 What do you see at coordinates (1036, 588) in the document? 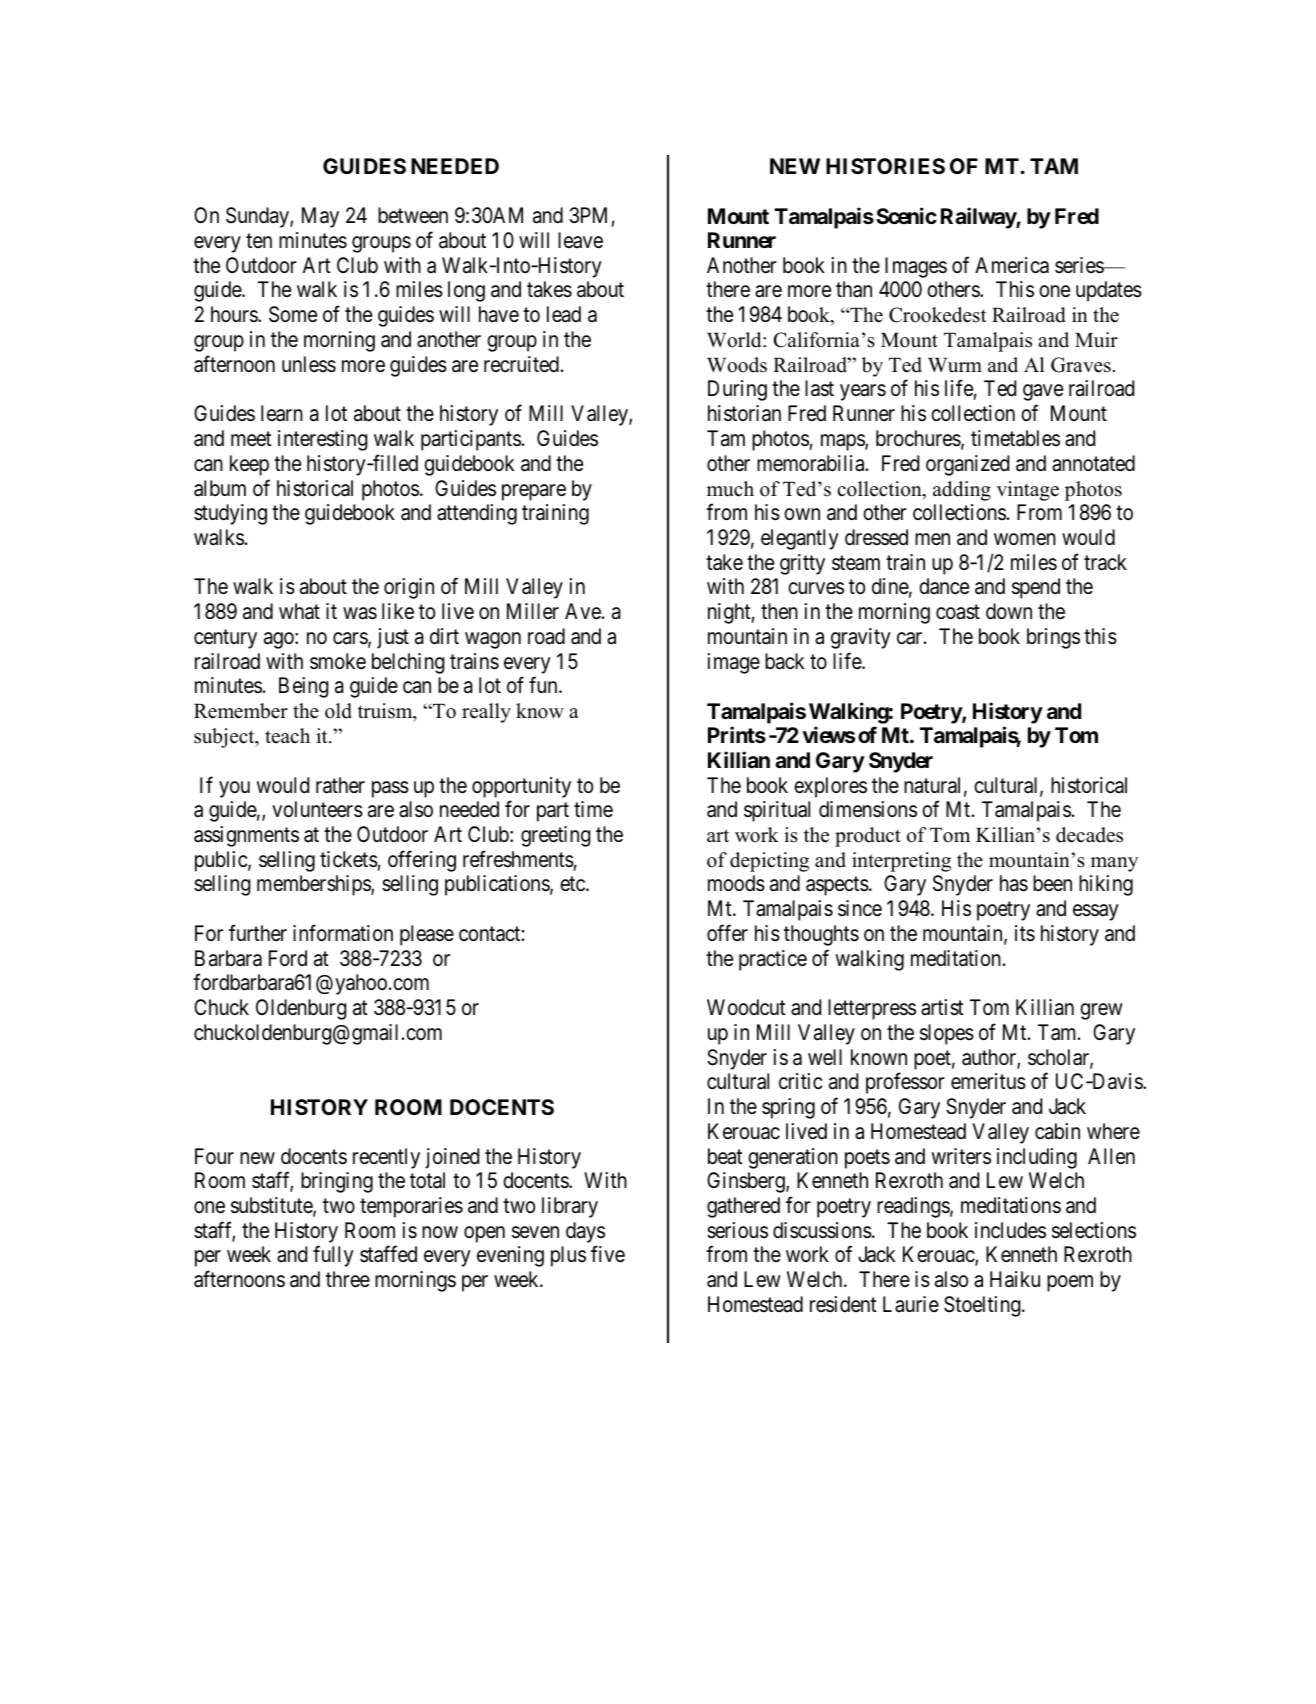
I see `spend` at bounding box center [1036, 588].
